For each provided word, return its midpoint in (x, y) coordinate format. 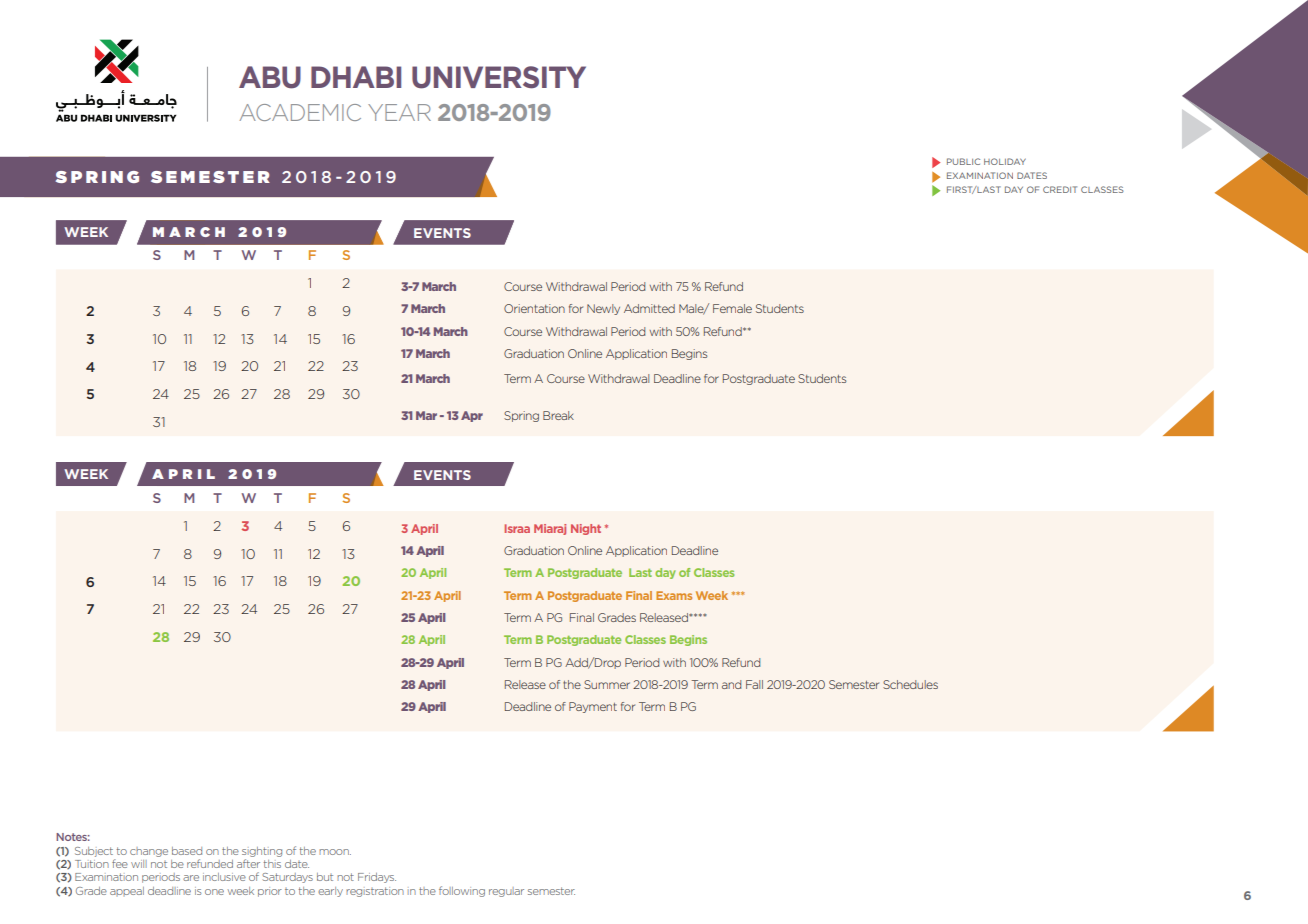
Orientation (534, 308)
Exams (674, 595)
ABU (270, 77)
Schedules (910, 684)
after (248, 863)
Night (586, 529)
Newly (603, 309)
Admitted (649, 308)
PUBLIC (963, 161)
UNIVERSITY (499, 77)
